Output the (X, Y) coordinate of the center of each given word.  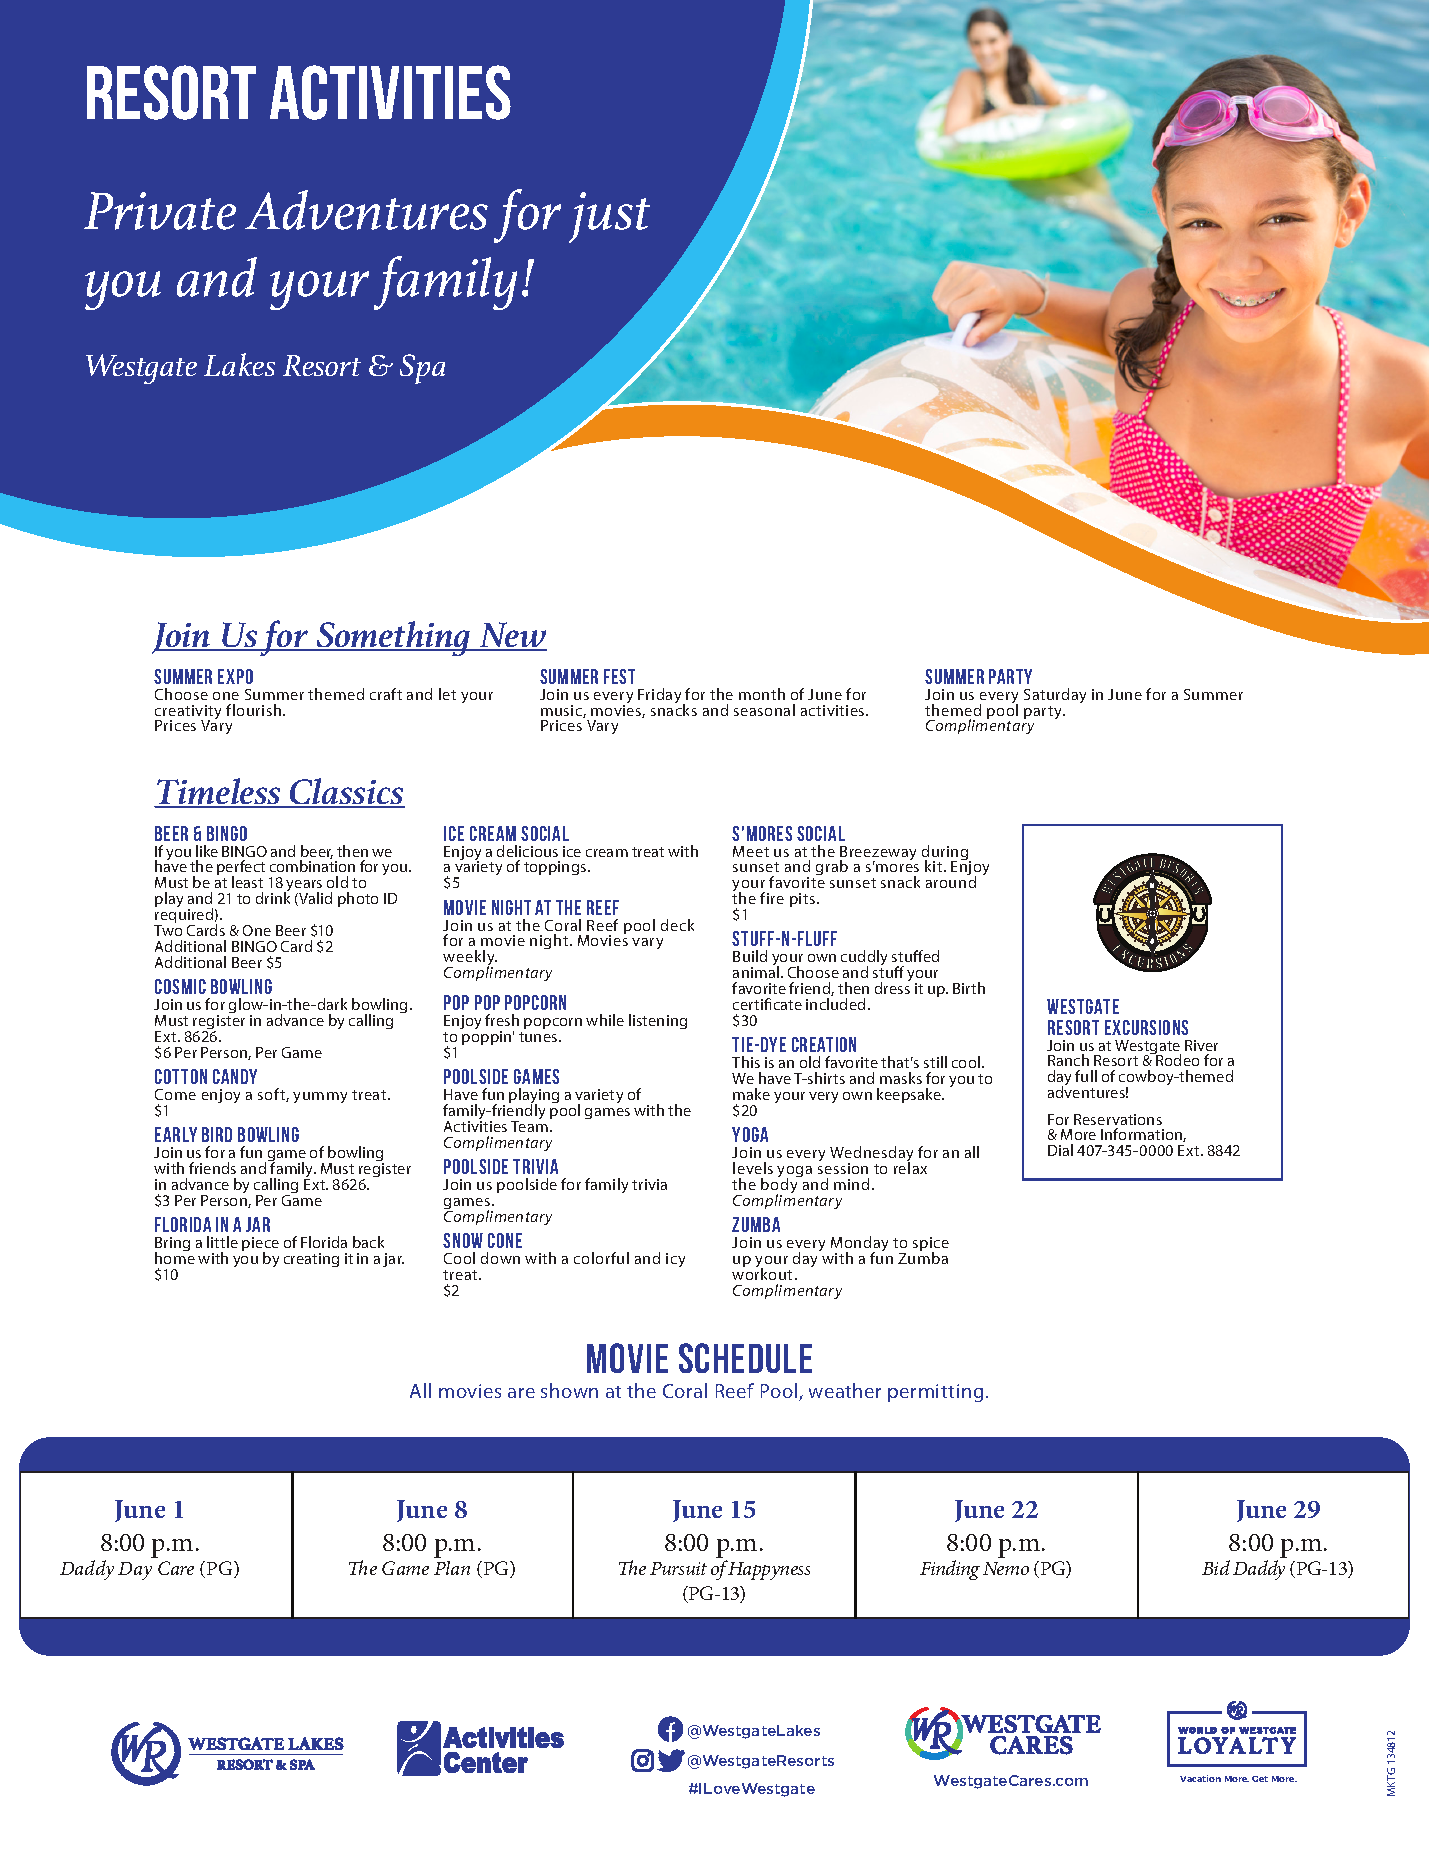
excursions (1146, 1027)
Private (160, 211)
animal (756, 972)
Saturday (1055, 695)
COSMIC (180, 986)
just (609, 217)
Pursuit (678, 1568)
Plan (452, 1568)
